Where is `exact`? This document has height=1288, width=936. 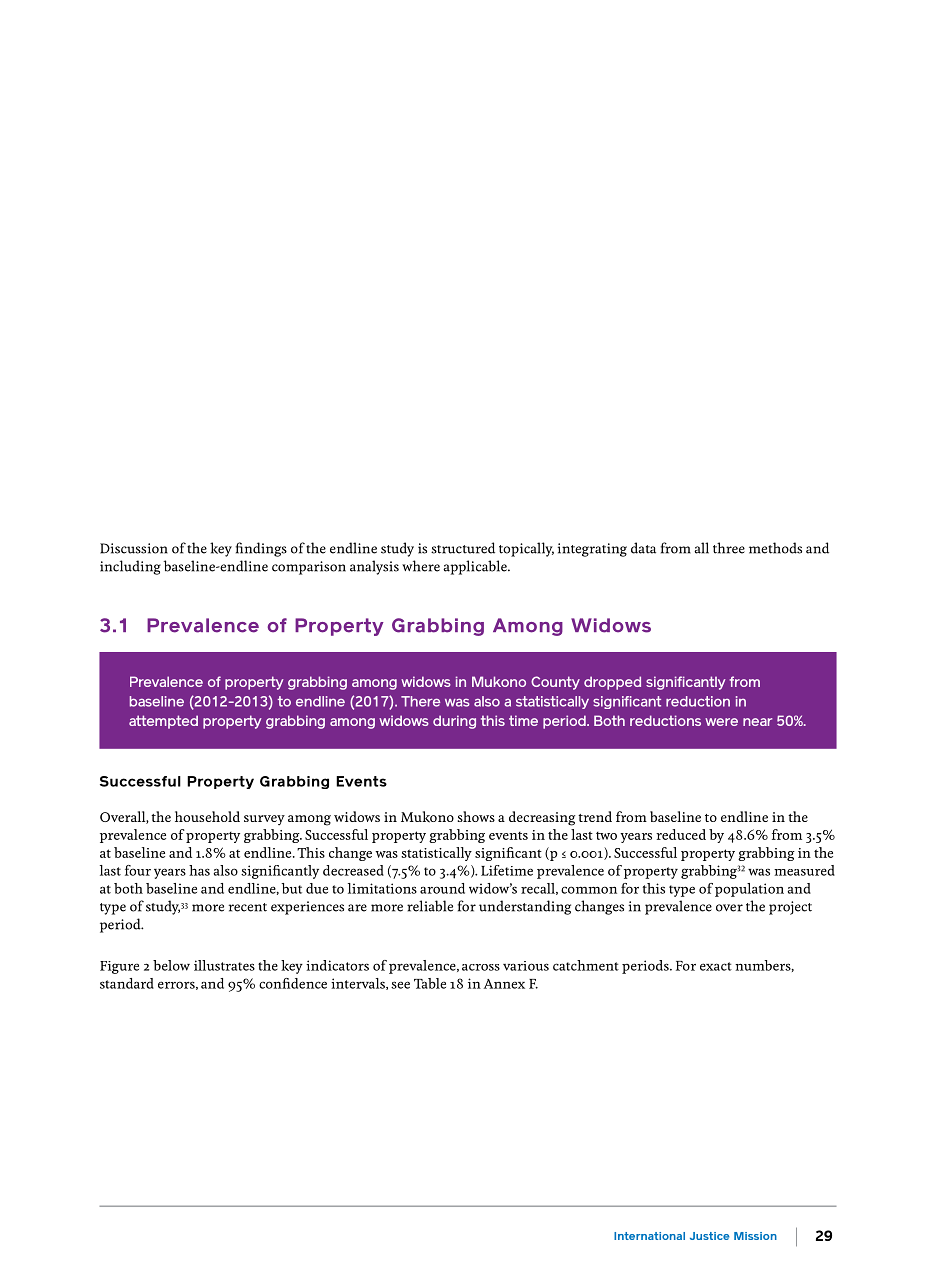
exact is located at coordinates (716, 966).
